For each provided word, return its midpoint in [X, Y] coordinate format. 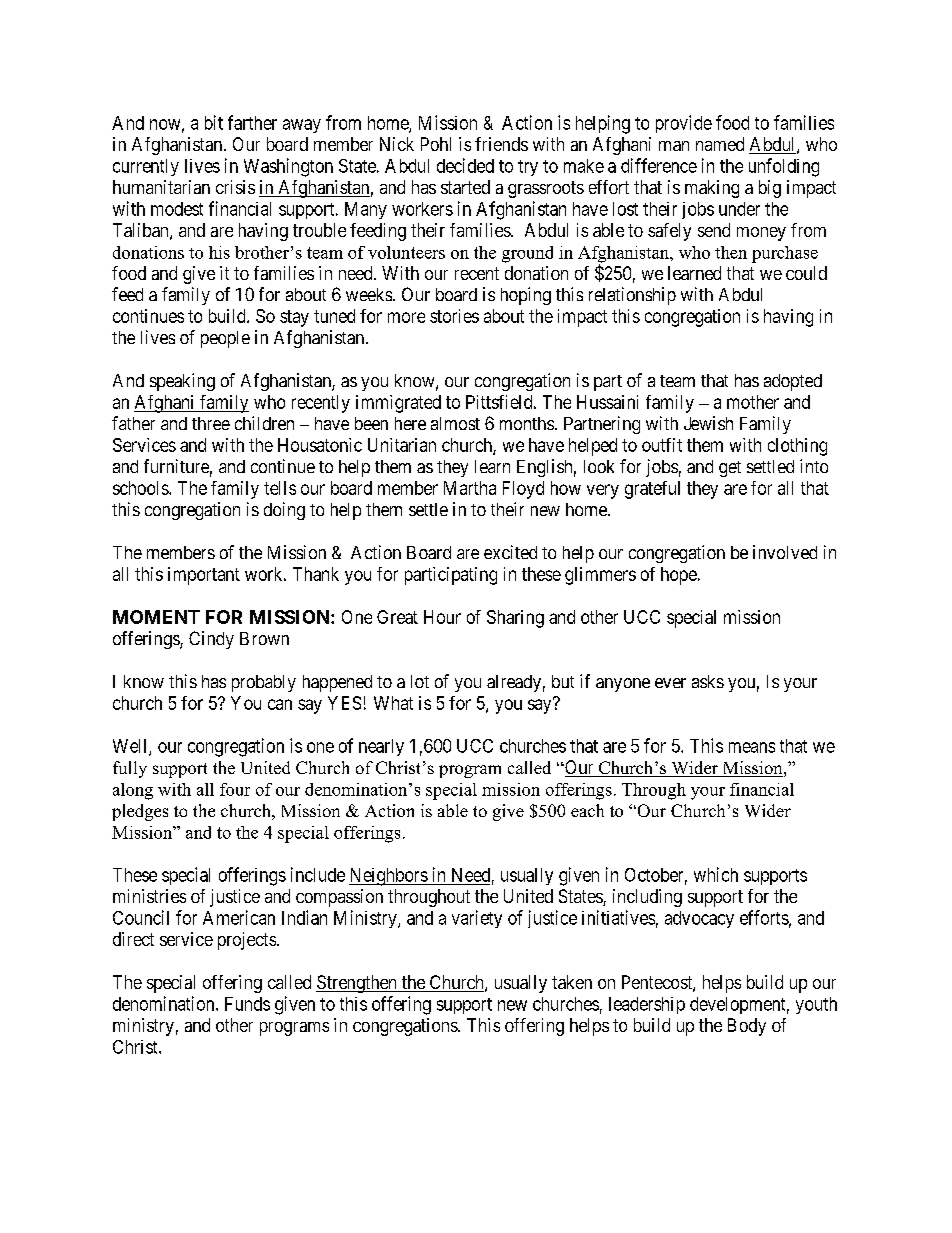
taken [572, 982]
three [211, 423]
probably [264, 683]
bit [214, 122]
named [720, 144]
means [752, 747]
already [514, 683]
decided [465, 165]
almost [455, 423]
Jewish [708, 423]
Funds [247, 1004]
